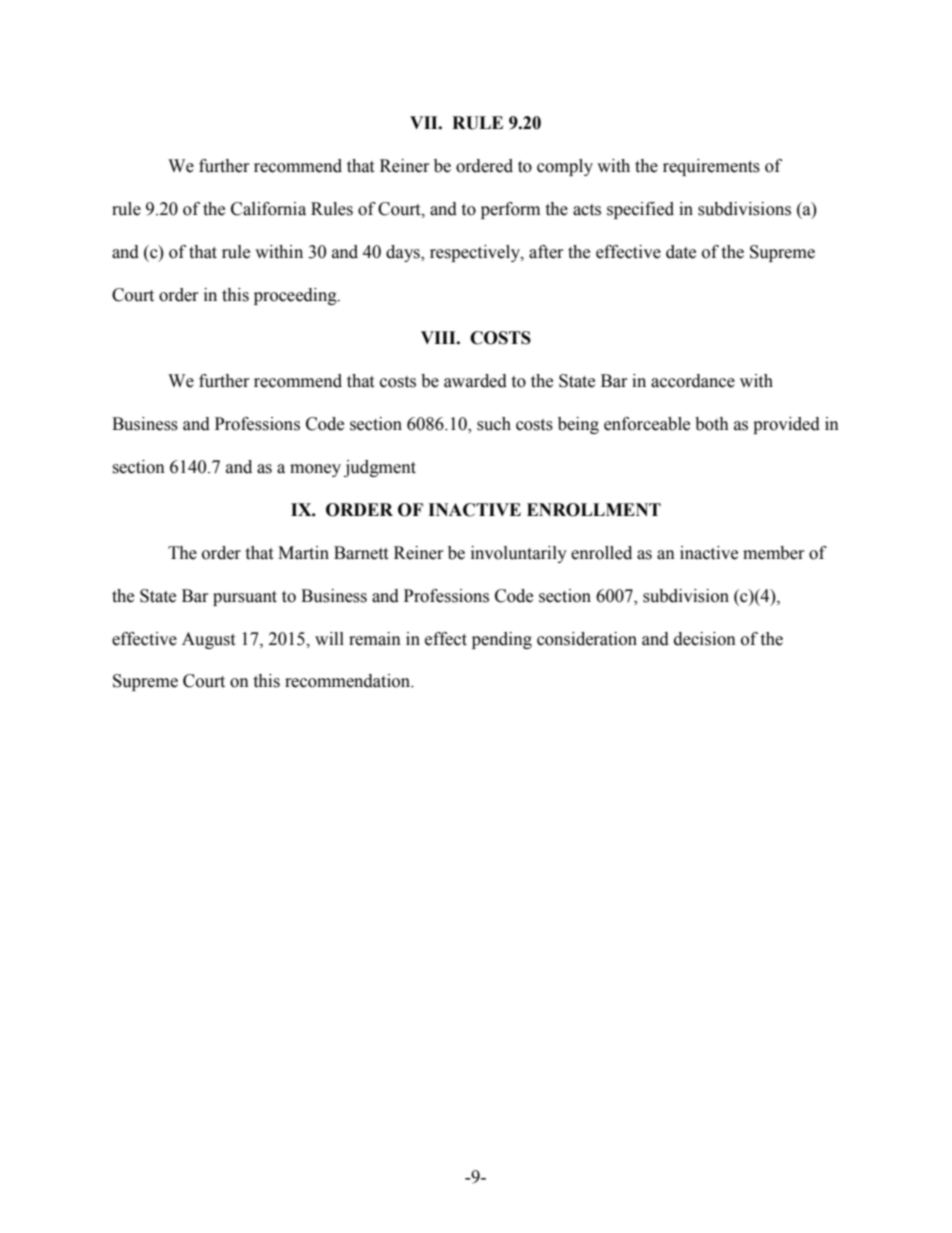 The width and height of the page is (952, 1233). What do you see at coordinates (268, 209) in the page?
I see `California` at bounding box center [268, 209].
